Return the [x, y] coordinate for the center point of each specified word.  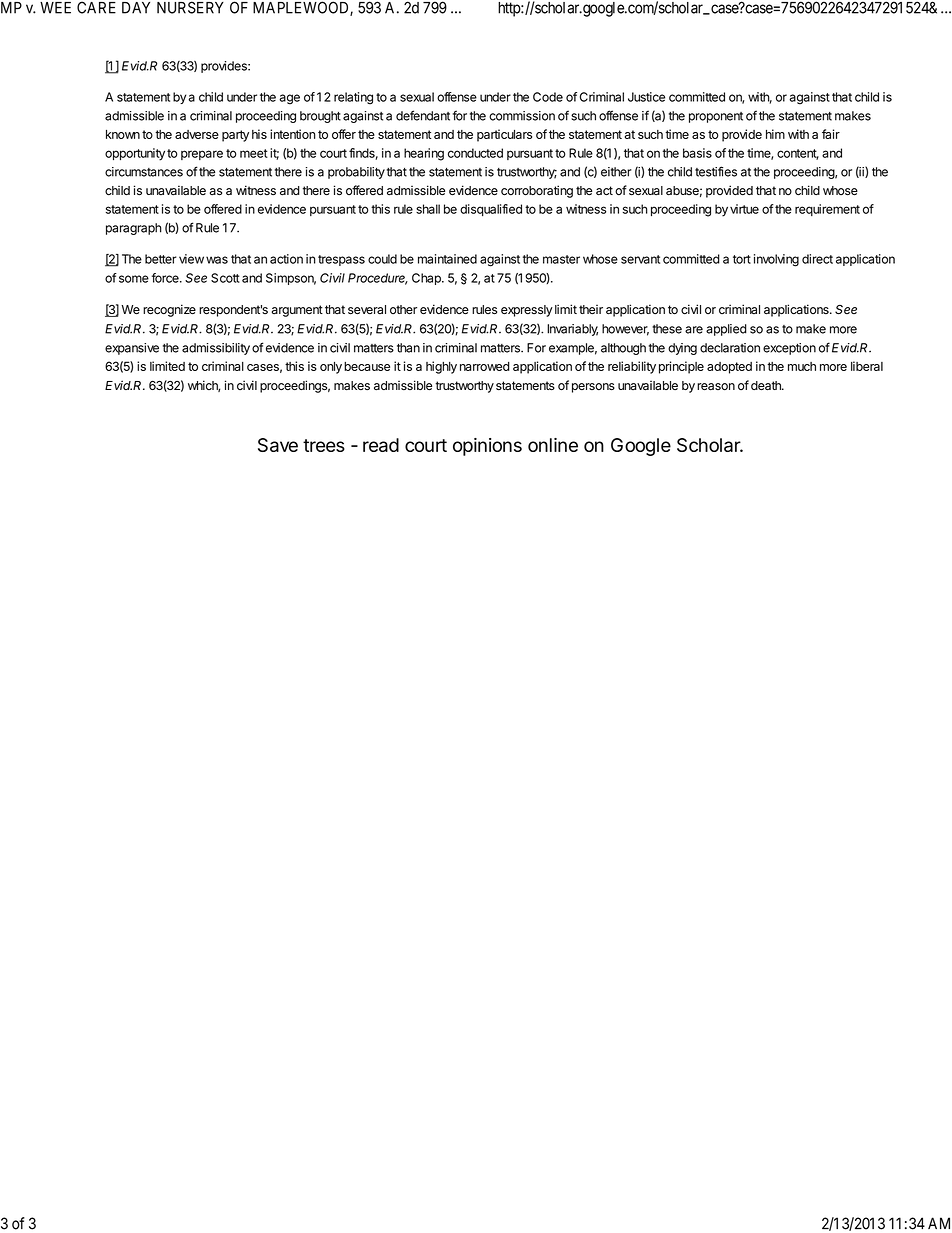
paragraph [134, 229]
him [775, 134]
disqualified [491, 210]
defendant [423, 115]
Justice [646, 97]
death [767, 386]
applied [726, 330]
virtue [744, 209]
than [408, 348]
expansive [132, 349]
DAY [136, 8]
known [123, 134]
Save [278, 445]
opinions [487, 447]
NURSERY [190, 7]
